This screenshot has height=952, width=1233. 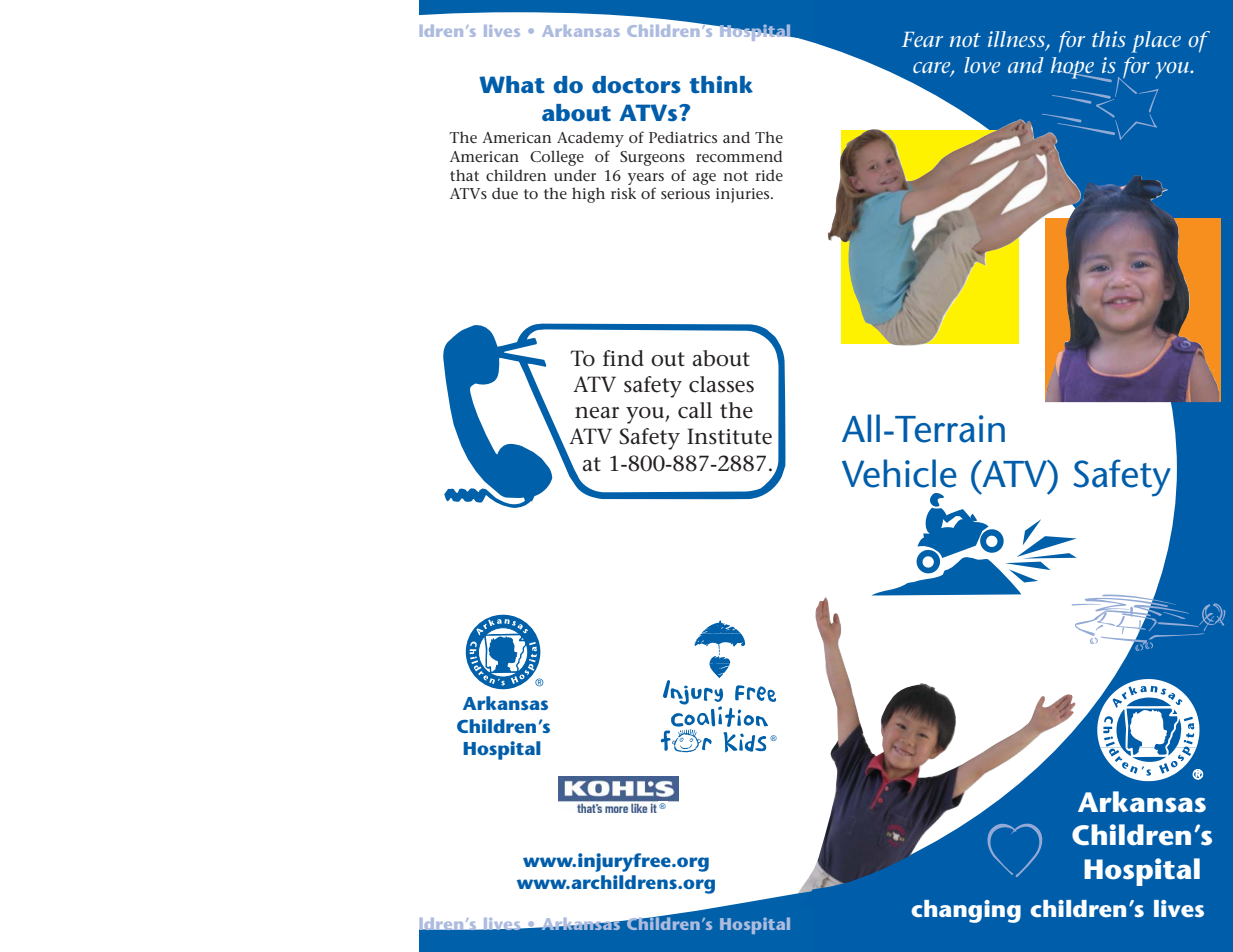 I want to click on near, so click(x=597, y=413).
